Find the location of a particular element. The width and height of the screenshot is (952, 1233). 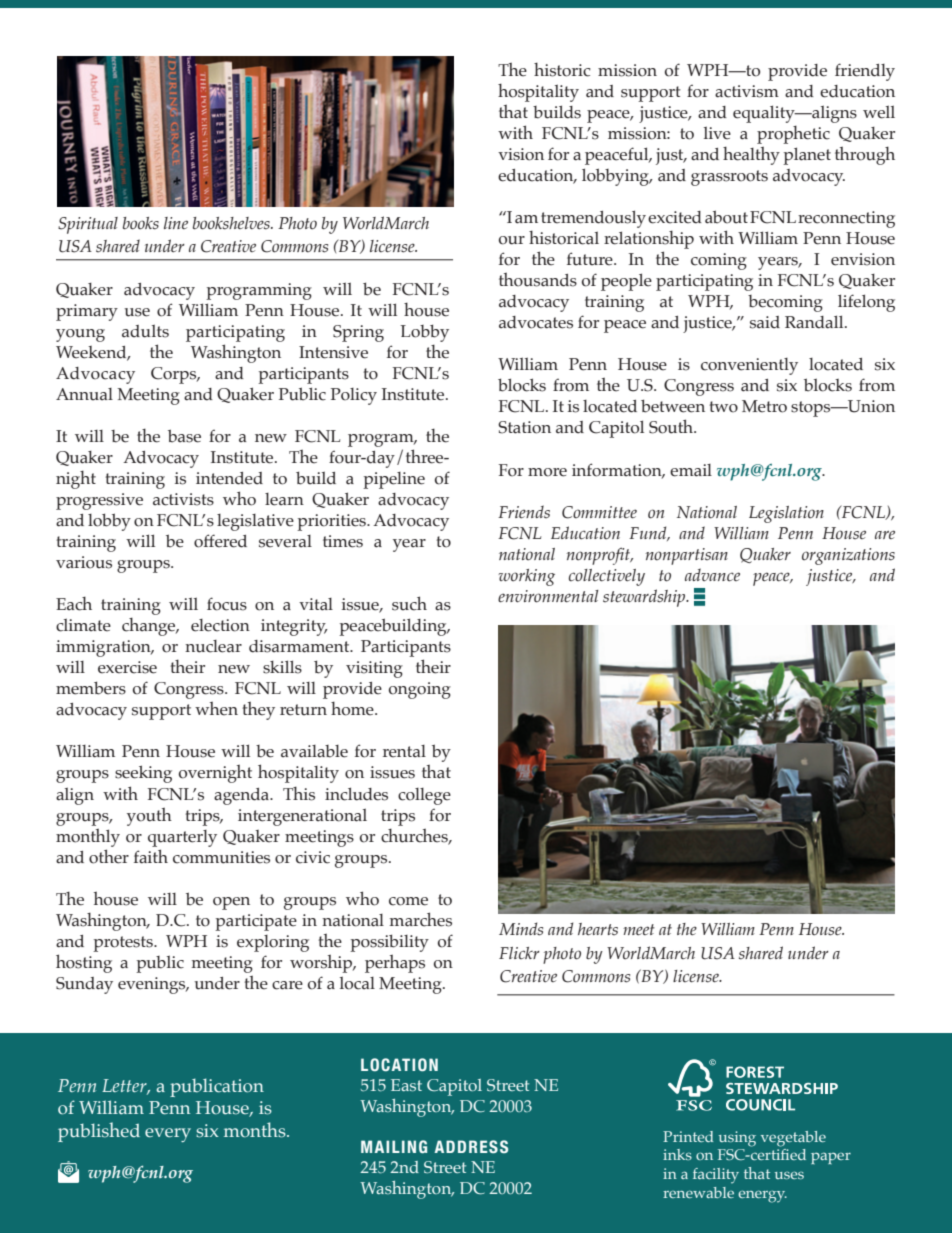

every is located at coordinates (168, 1135).
